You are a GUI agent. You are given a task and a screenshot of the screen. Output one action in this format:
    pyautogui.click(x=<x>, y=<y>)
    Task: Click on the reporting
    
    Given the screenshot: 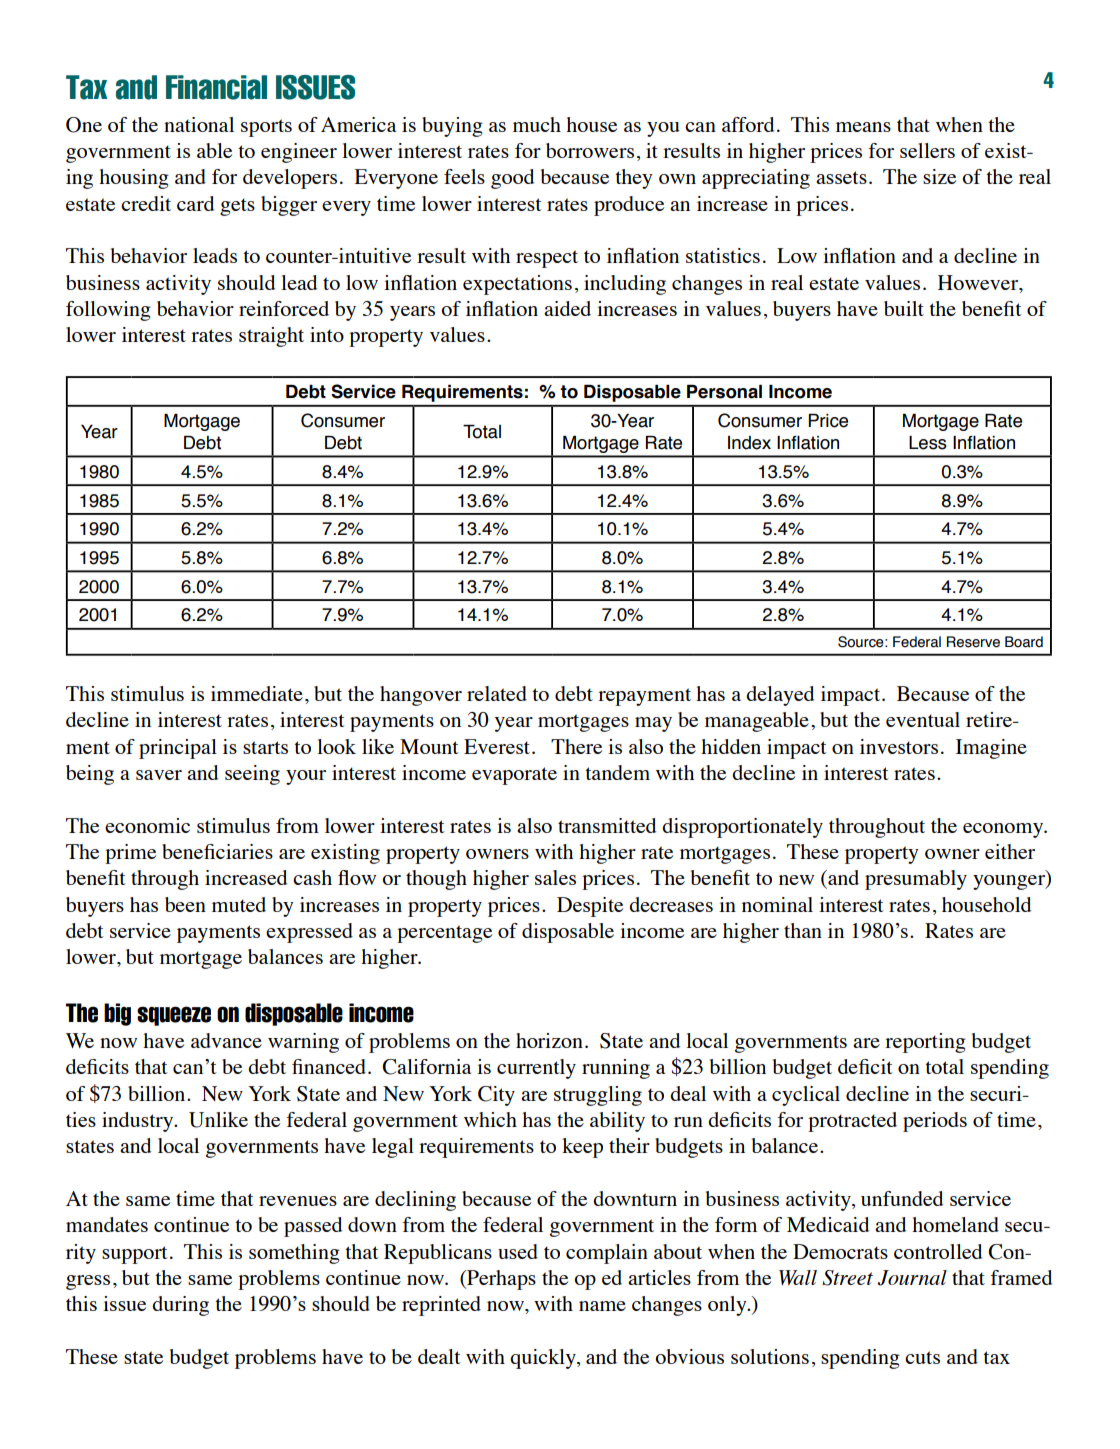 What is the action you would take?
    pyautogui.click(x=925, y=1043)
